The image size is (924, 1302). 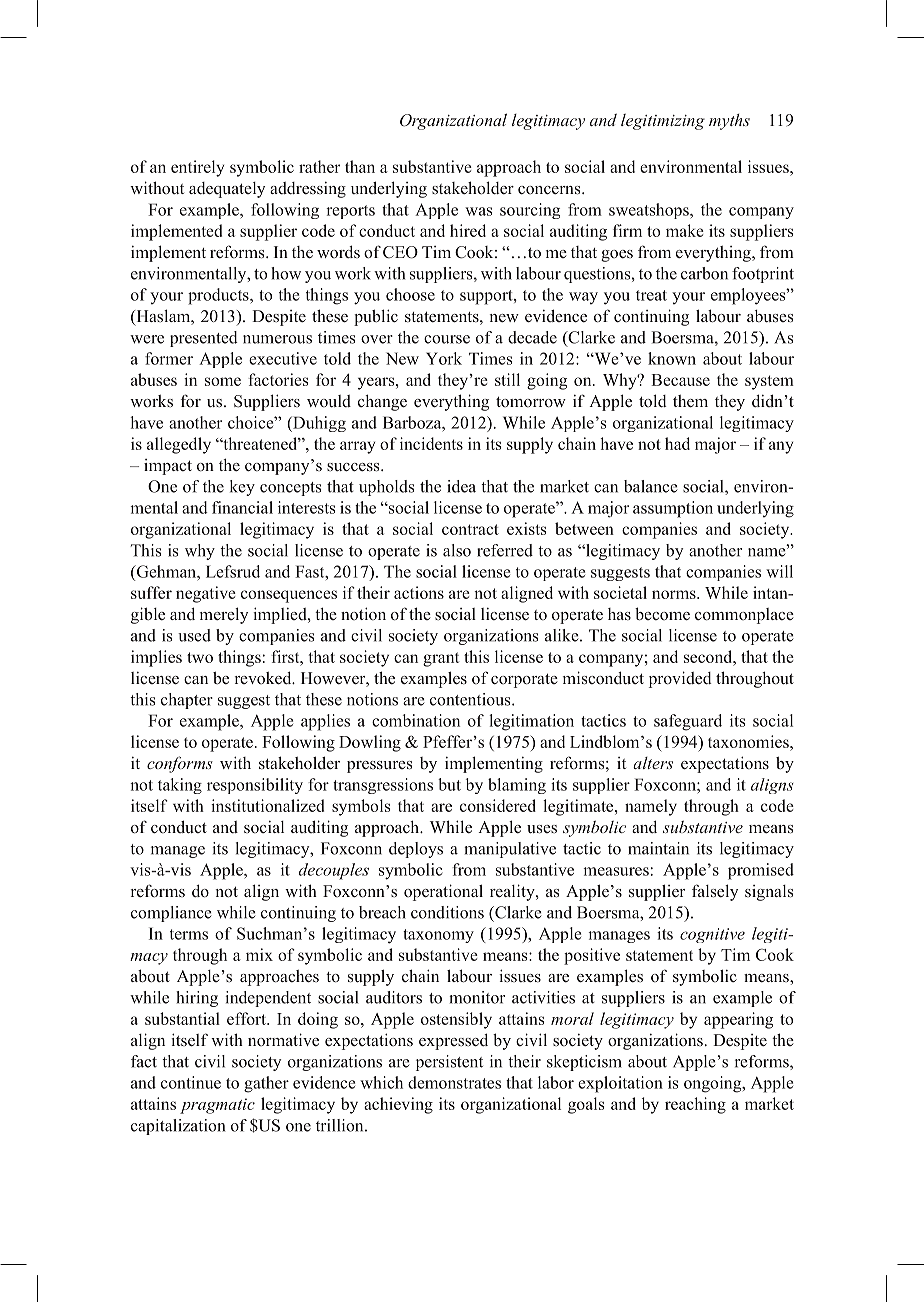 I want to click on grant, so click(x=441, y=659).
